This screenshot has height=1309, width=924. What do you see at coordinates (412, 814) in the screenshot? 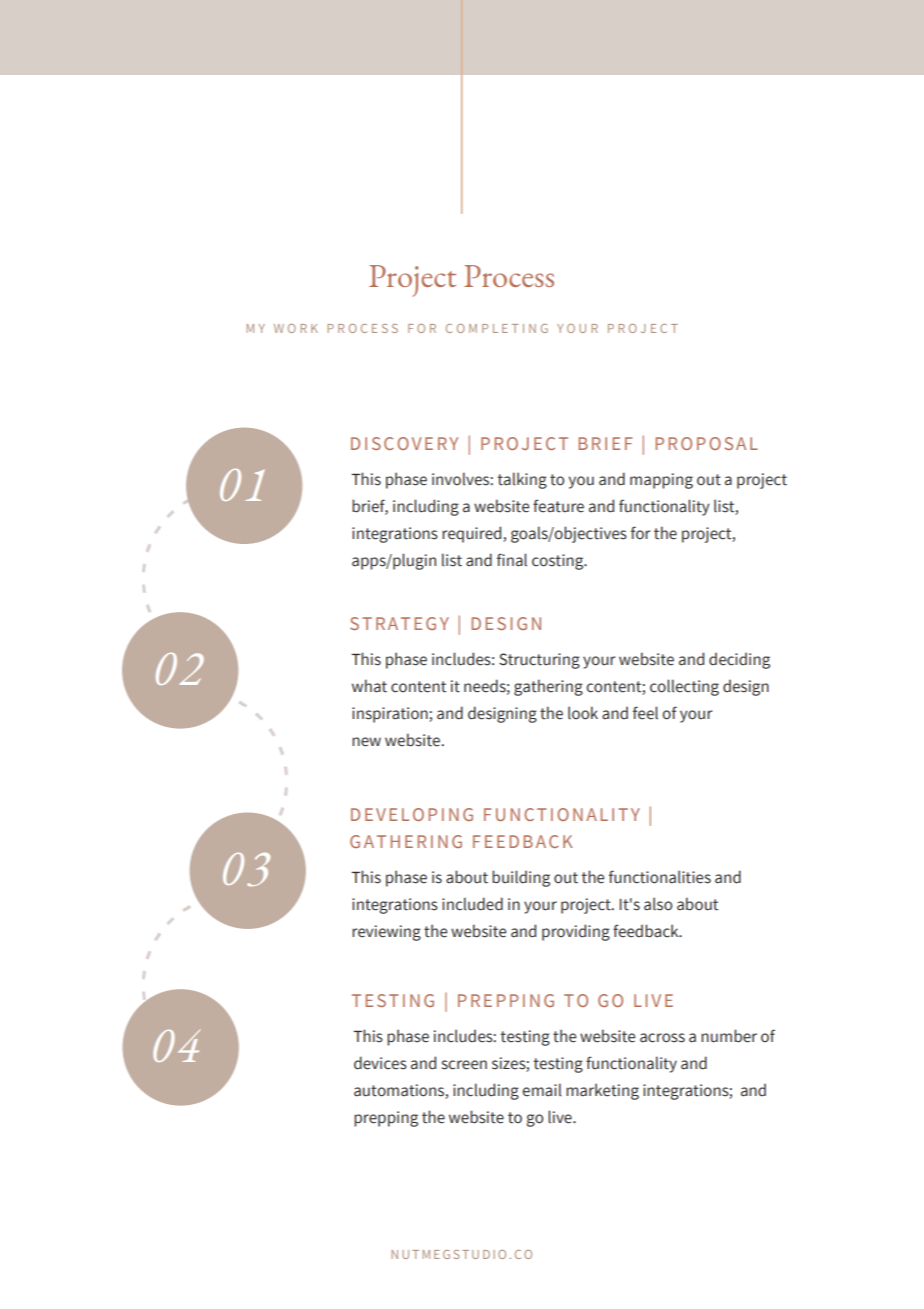
I see `DEVELOPING` at bounding box center [412, 814].
